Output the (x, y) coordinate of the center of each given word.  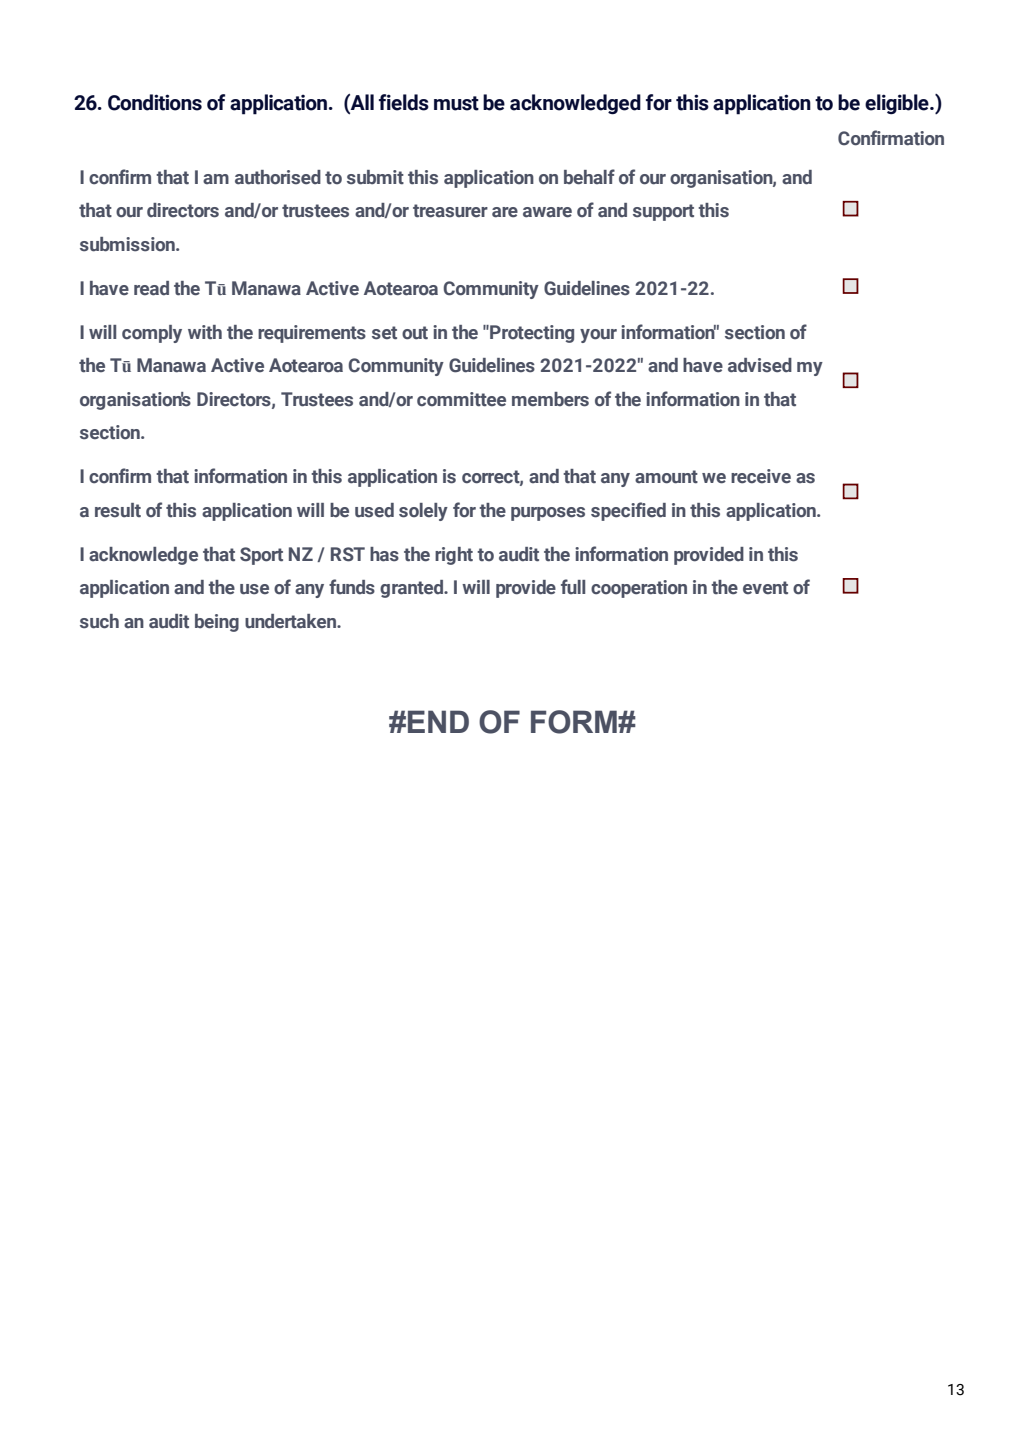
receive (761, 476)
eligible (898, 104)
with (205, 332)
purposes (548, 514)
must (456, 103)
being (217, 623)
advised (760, 365)
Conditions (155, 102)
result (118, 510)
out (415, 333)
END (438, 721)
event (765, 588)
